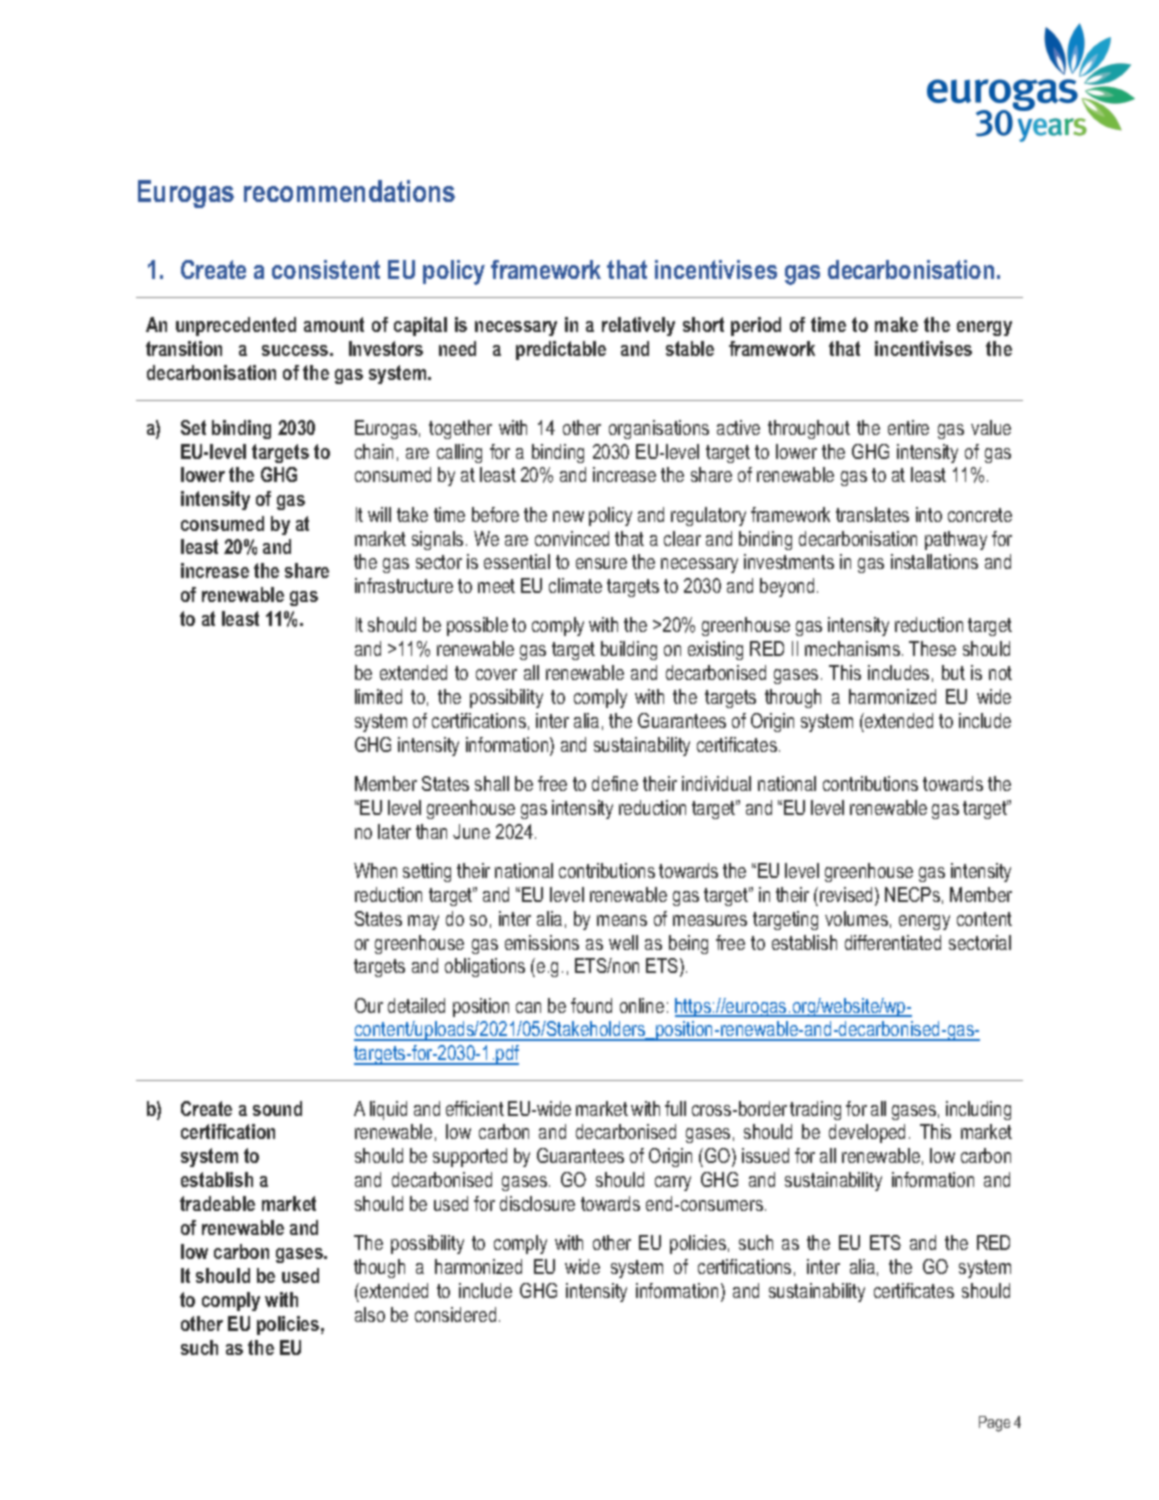 This image has width=1159, height=1500. What do you see at coordinates (994, 1424) in the image?
I see `Page` at bounding box center [994, 1424].
